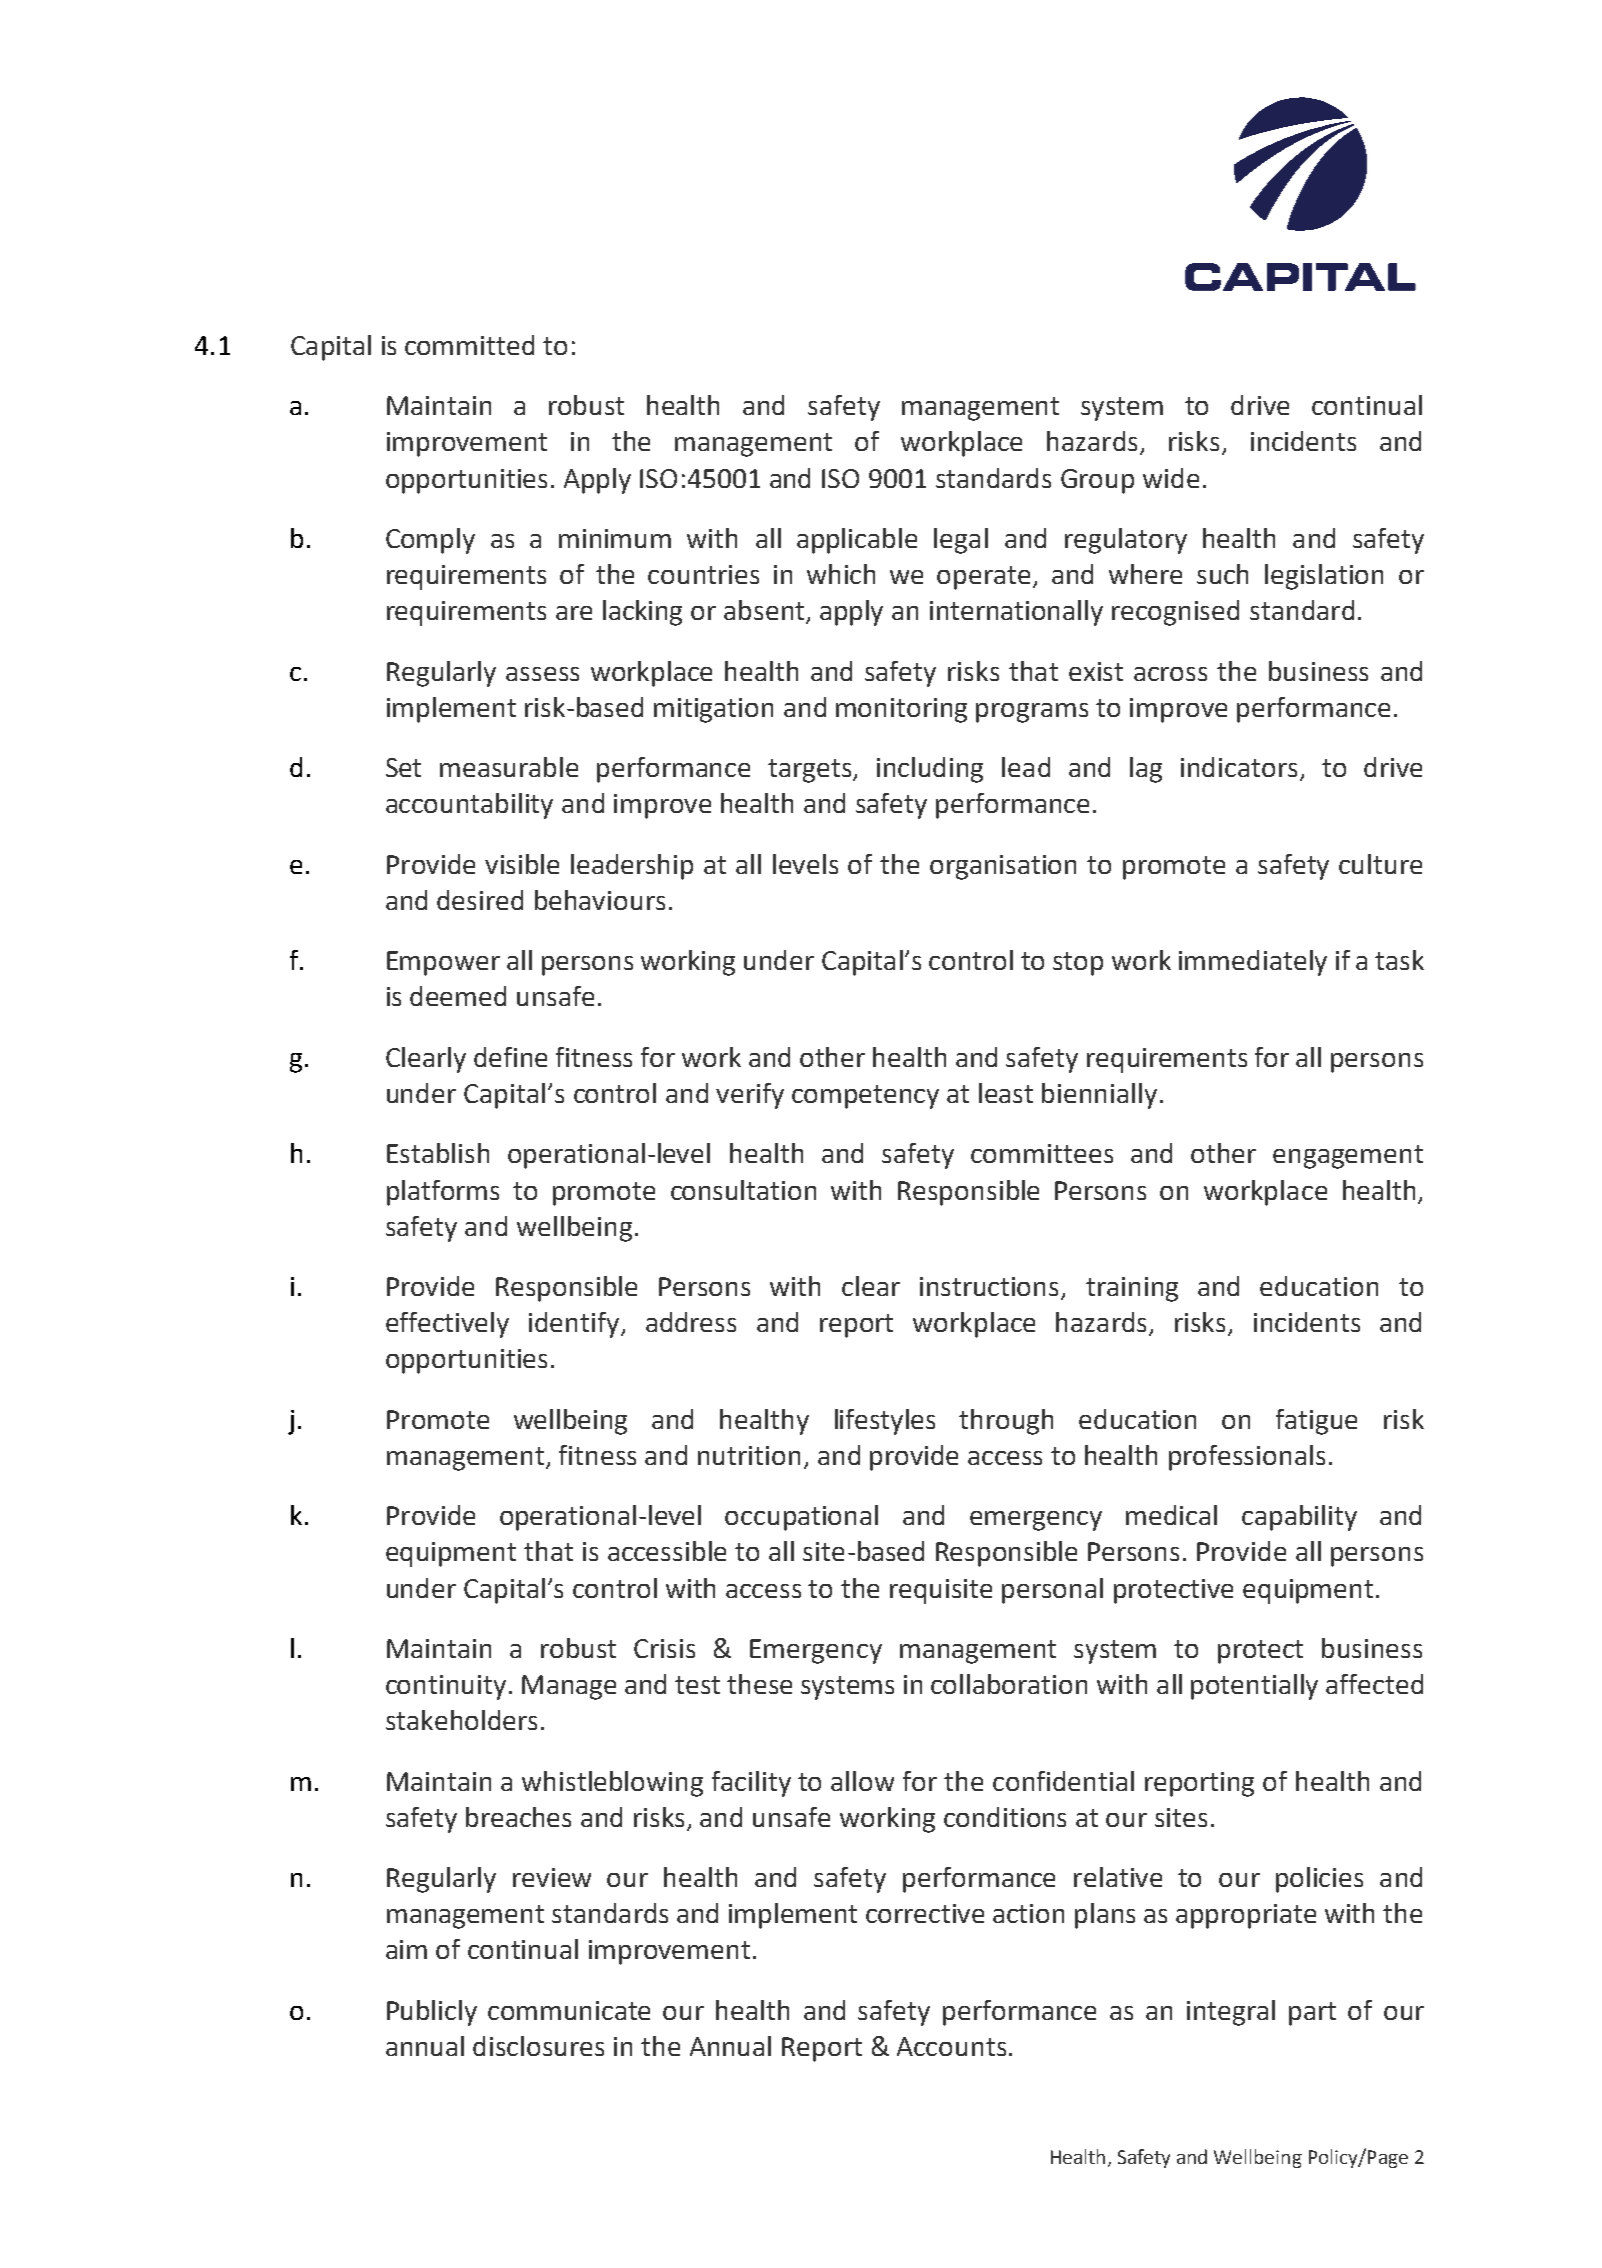 Image resolution: width=1602 pixels, height=2268 pixels. What do you see at coordinates (1171, 478) in the page?
I see `wide` at bounding box center [1171, 478].
